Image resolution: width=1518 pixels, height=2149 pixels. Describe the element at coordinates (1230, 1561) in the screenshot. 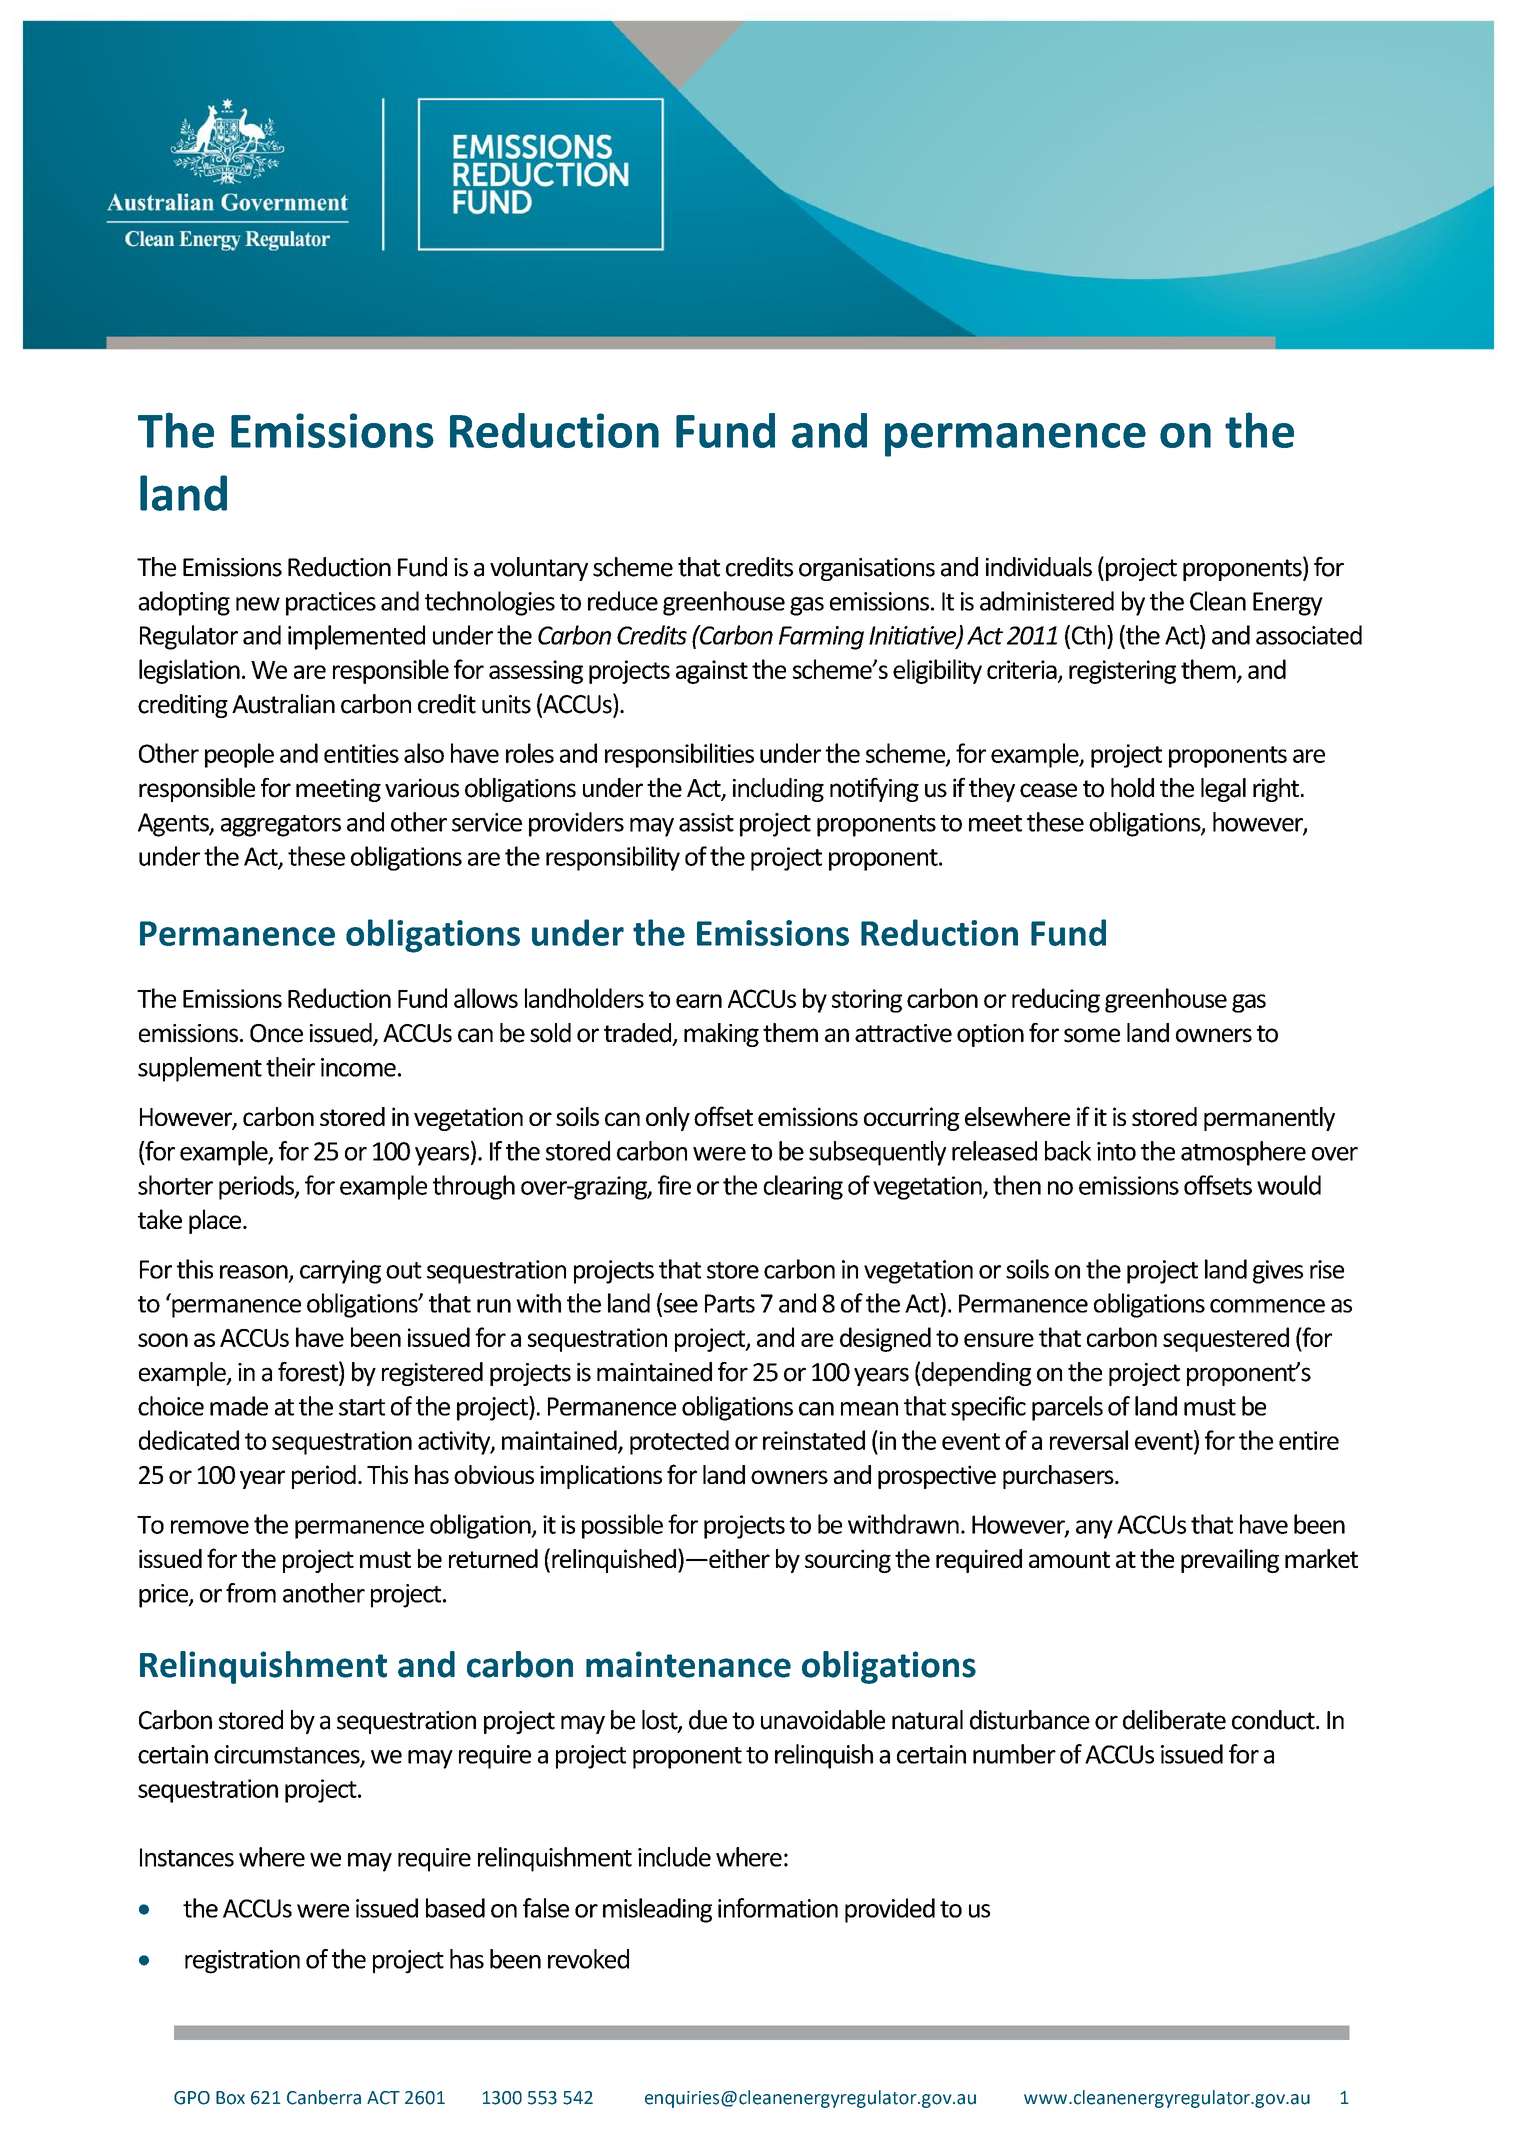

I see `prevailing` at that location.
